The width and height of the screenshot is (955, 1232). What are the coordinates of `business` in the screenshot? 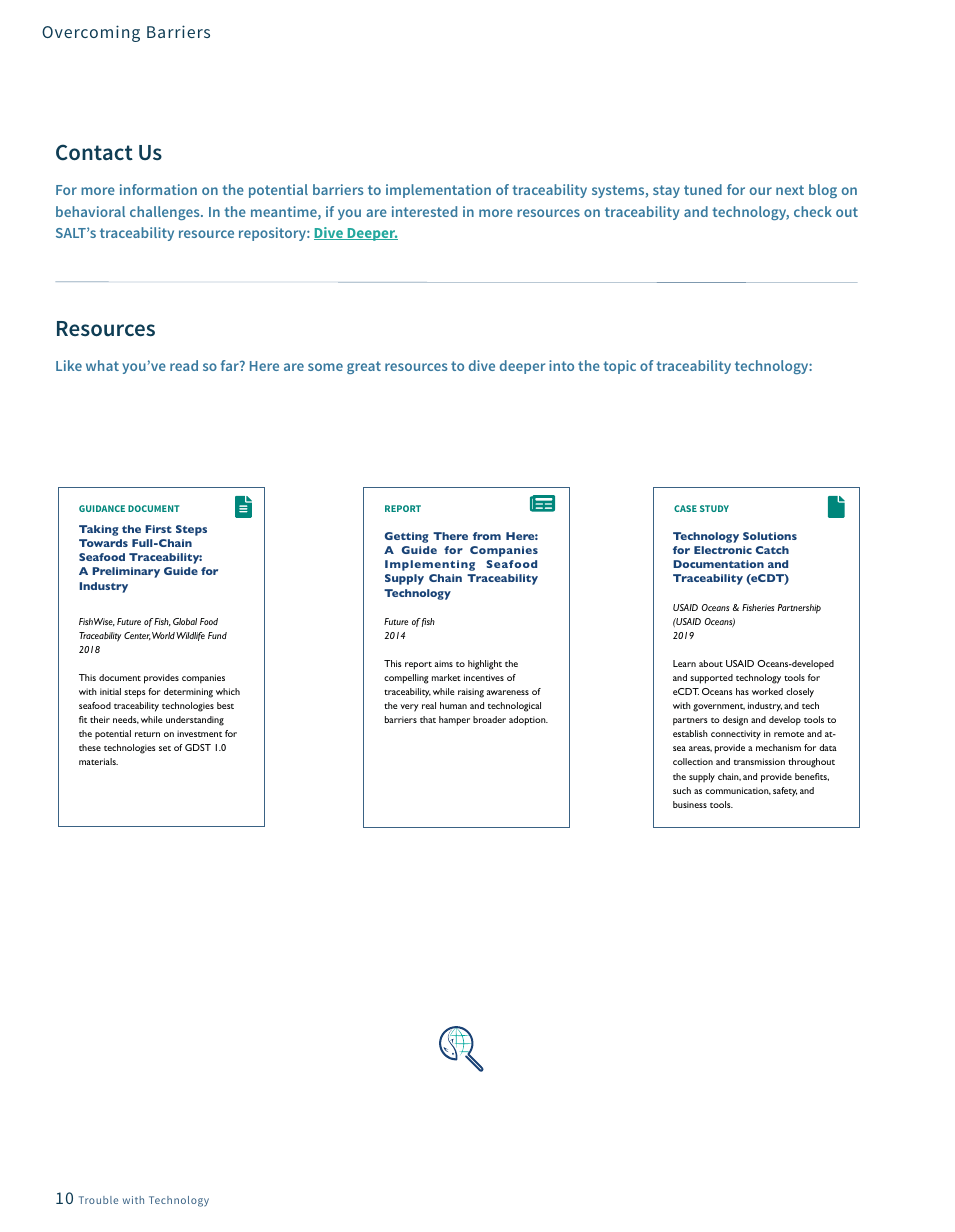 It's located at (690, 804).
